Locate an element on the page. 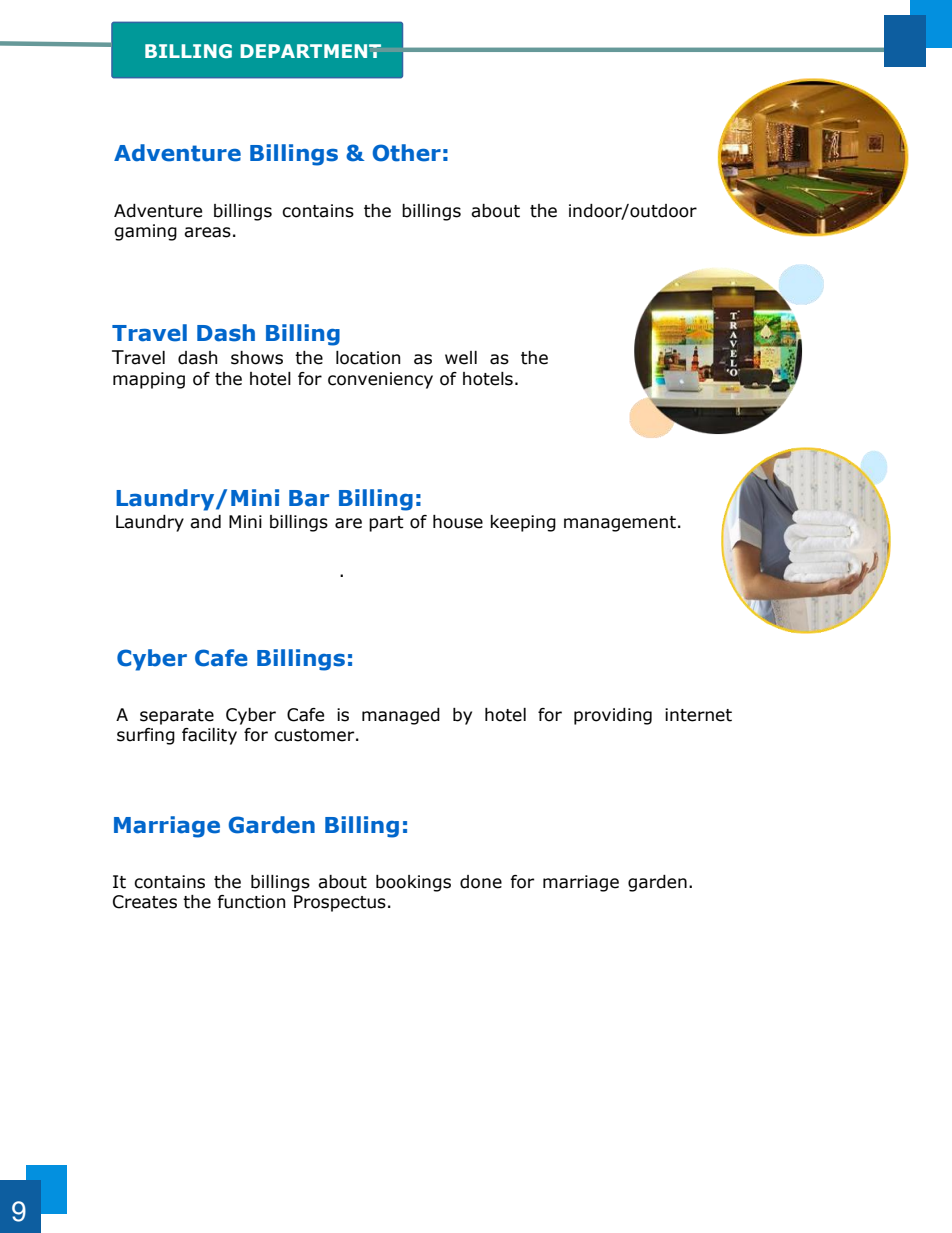 The height and width of the page is (1233, 952). well is located at coordinates (461, 358).
